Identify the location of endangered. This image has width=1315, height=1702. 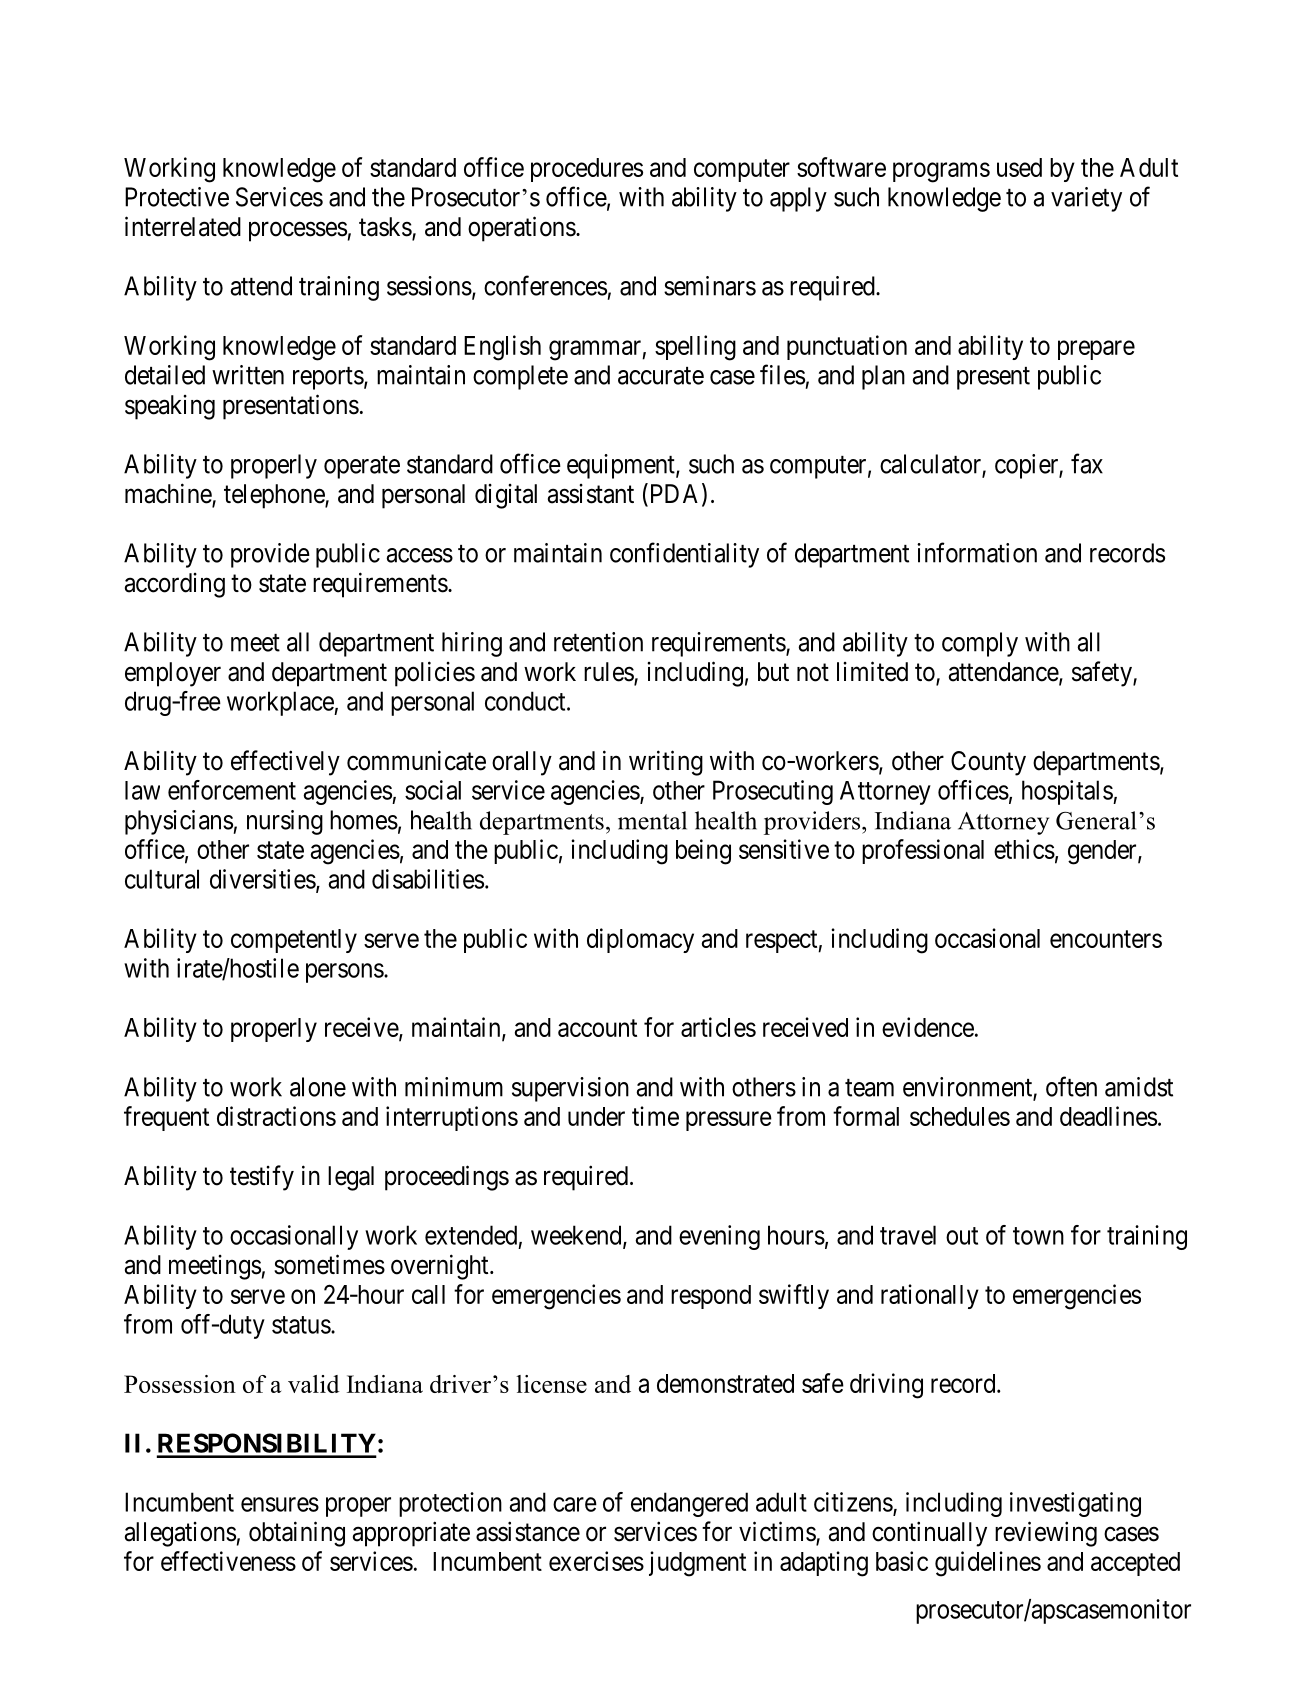
(689, 1504).
